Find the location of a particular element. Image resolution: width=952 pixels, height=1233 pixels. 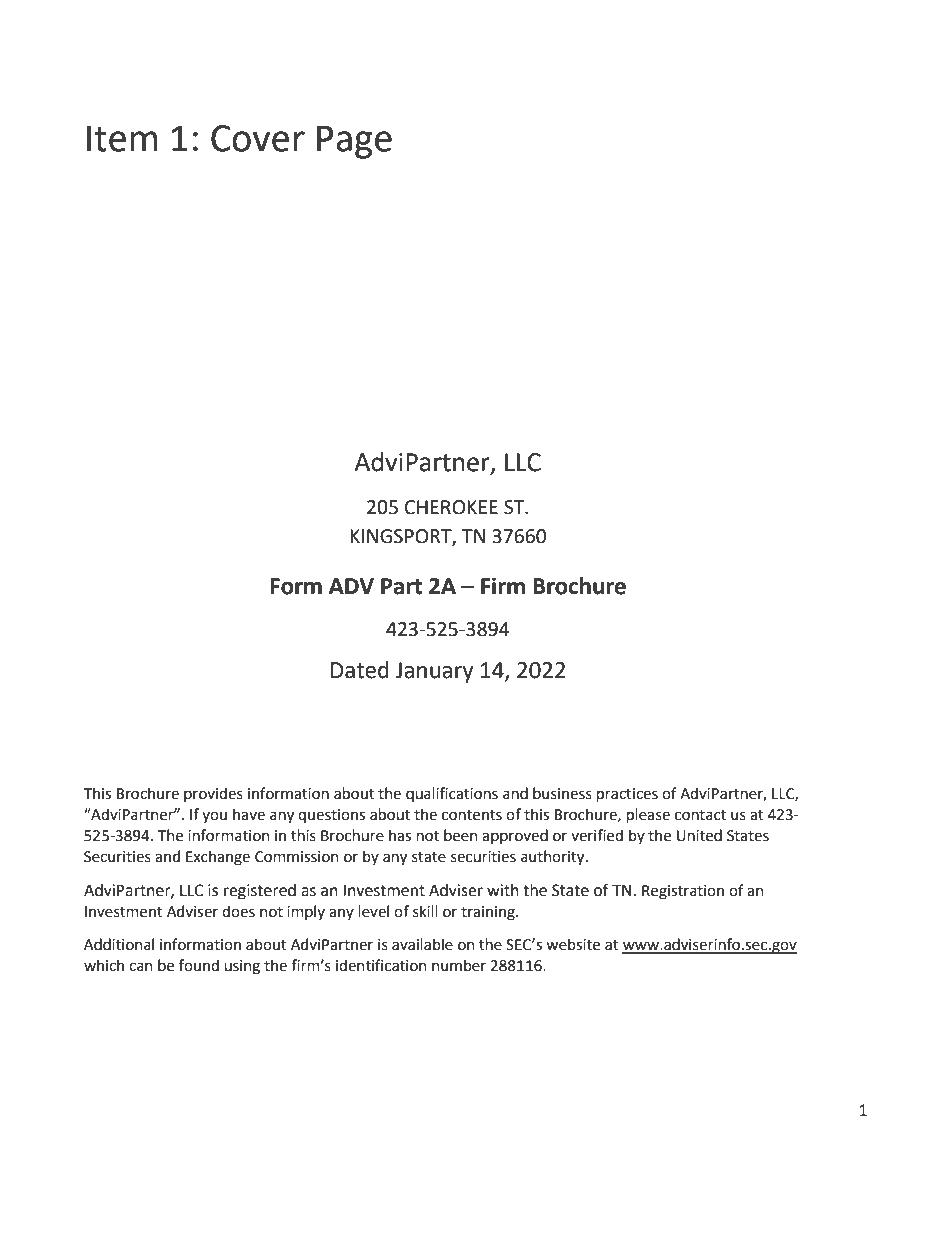

website is located at coordinates (573, 944).
